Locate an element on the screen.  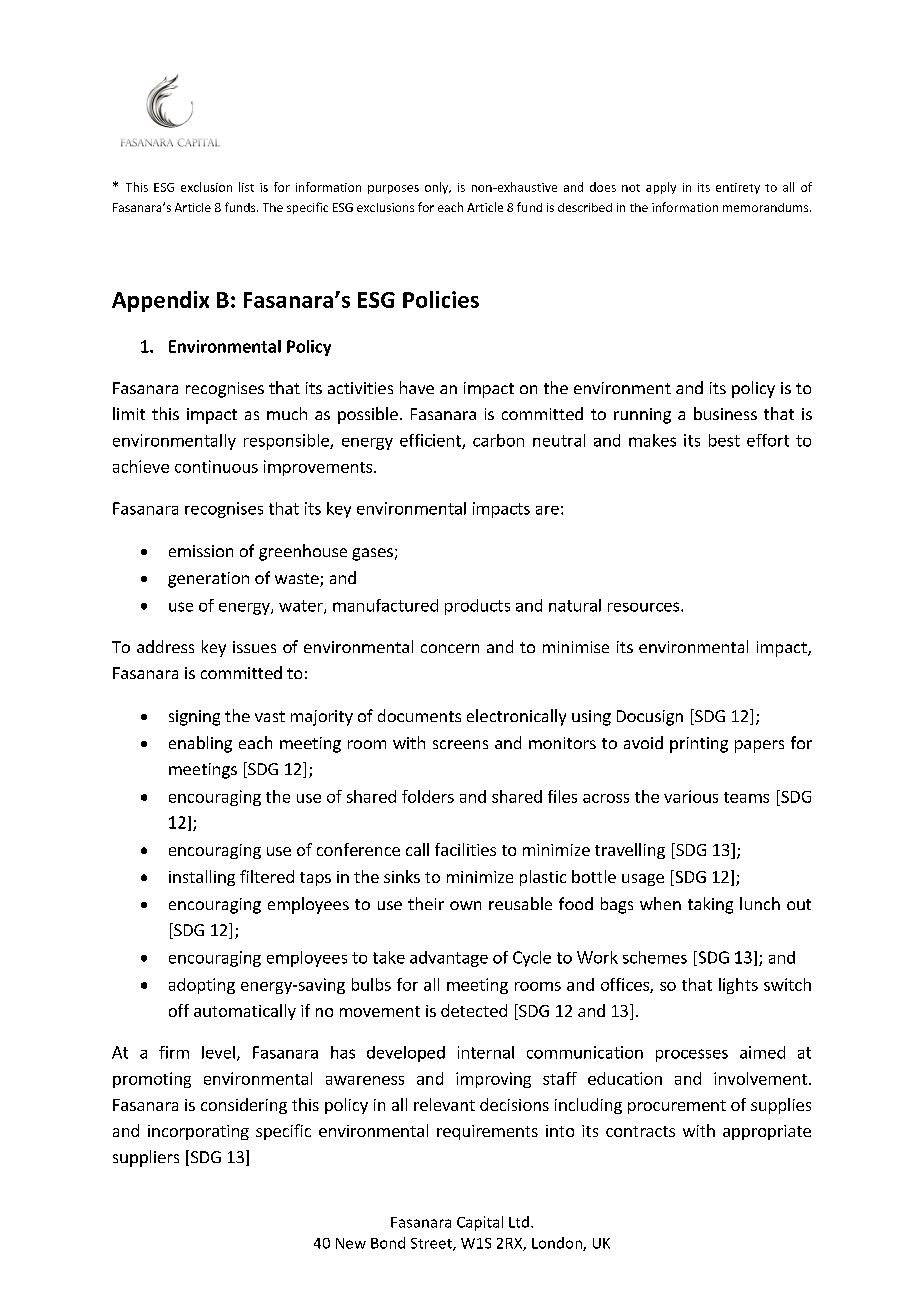
installing is located at coordinates (202, 878).
